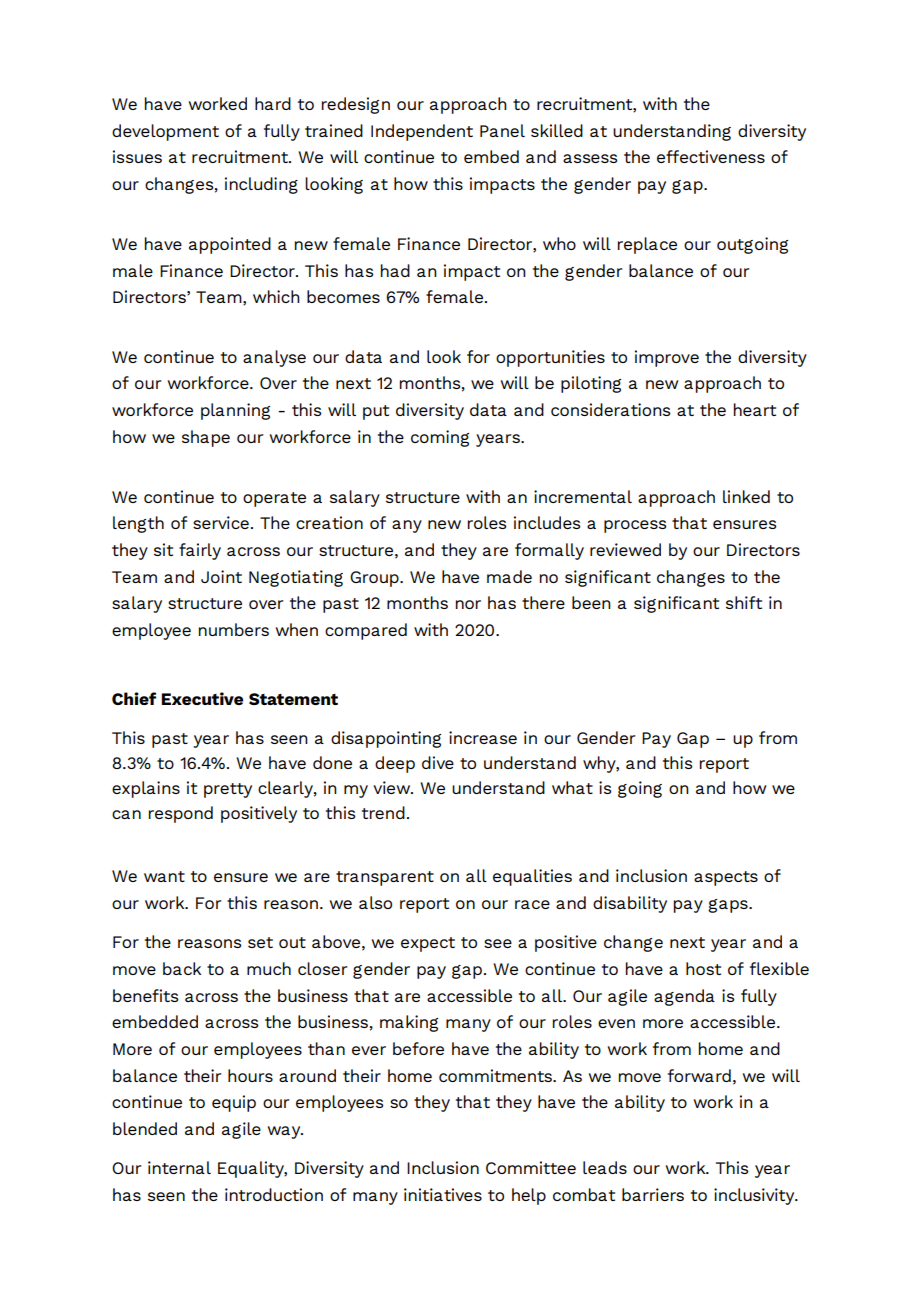 The height and width of the screenshot is (1308, 924). Describe the element at coordinates (726, 878) in the screenshot. I see `aspects` at that location.
